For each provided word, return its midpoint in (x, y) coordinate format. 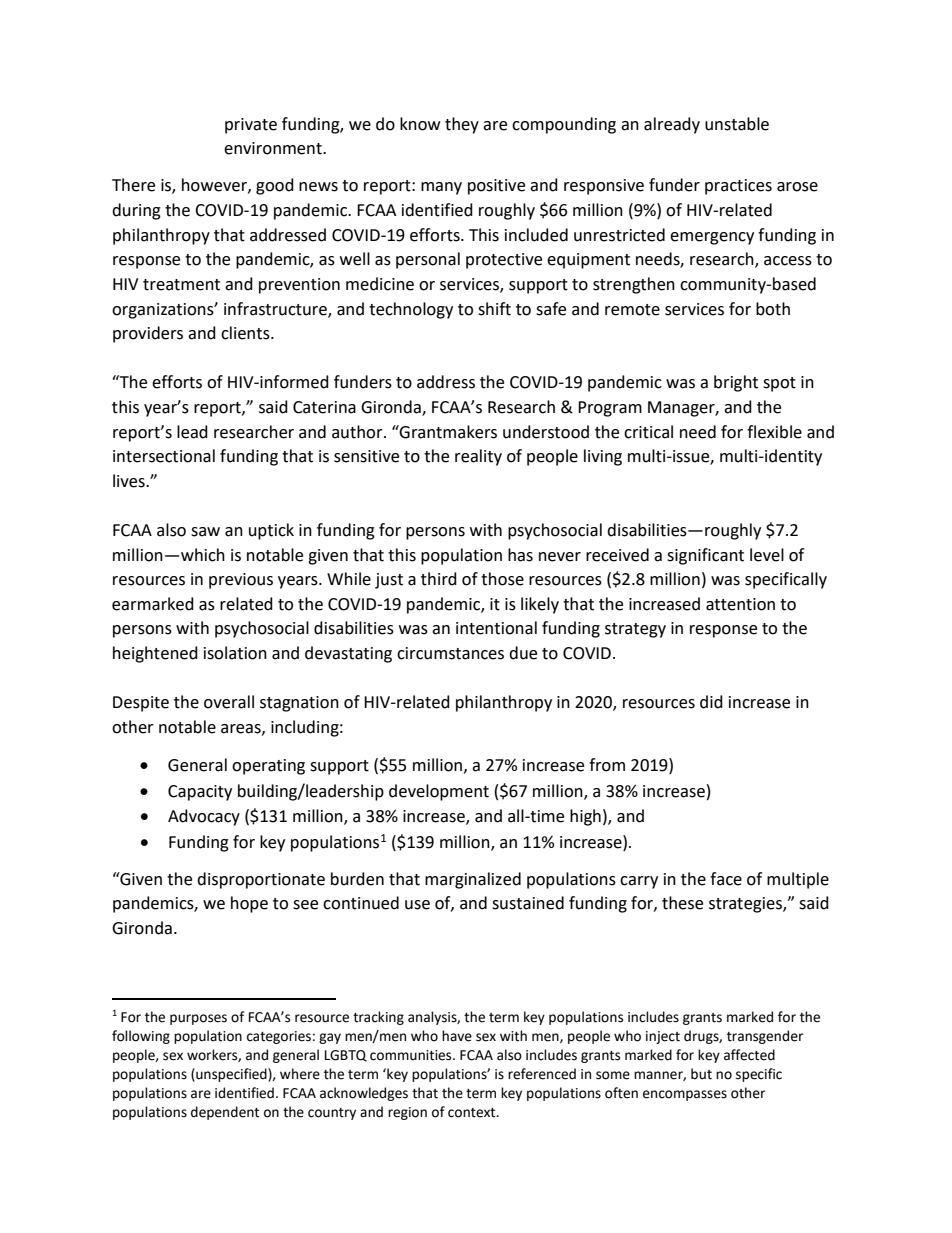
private (251, 126)
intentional (496, 628)
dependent (225, 1113)
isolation (235, 653)
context (473, 1113)
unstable (737, 124)
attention (740, 604)
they (462, 125)
